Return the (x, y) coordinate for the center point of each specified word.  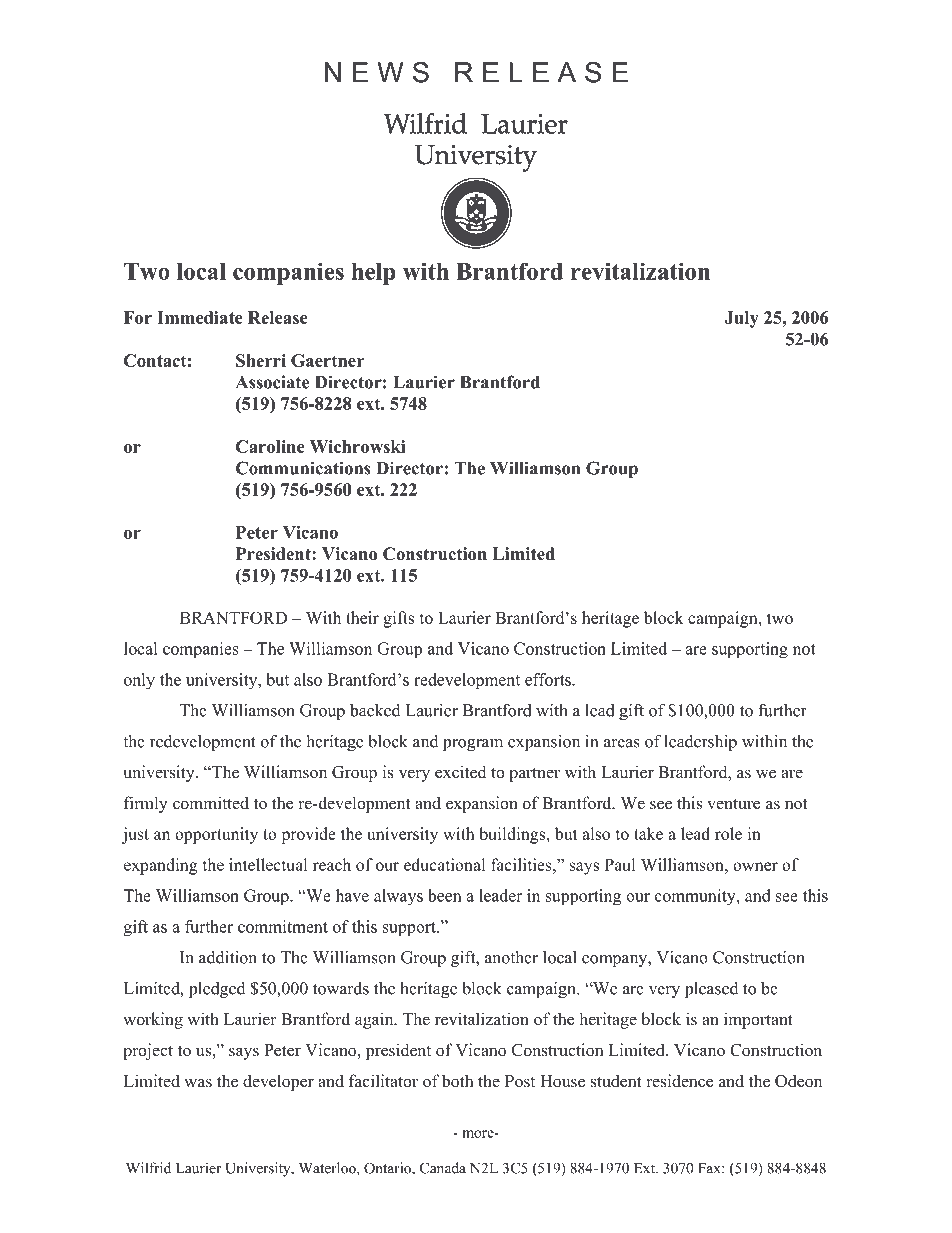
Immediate (200, 317)
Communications (303, 468)
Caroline (270, 446)
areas (622, 743)
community (696, 897)
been (445, 895)
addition (228, 957)
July (742, 319)
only (139, 681)
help (374, 274)
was (198, 1083)
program (473, 745)
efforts (549, 679)
